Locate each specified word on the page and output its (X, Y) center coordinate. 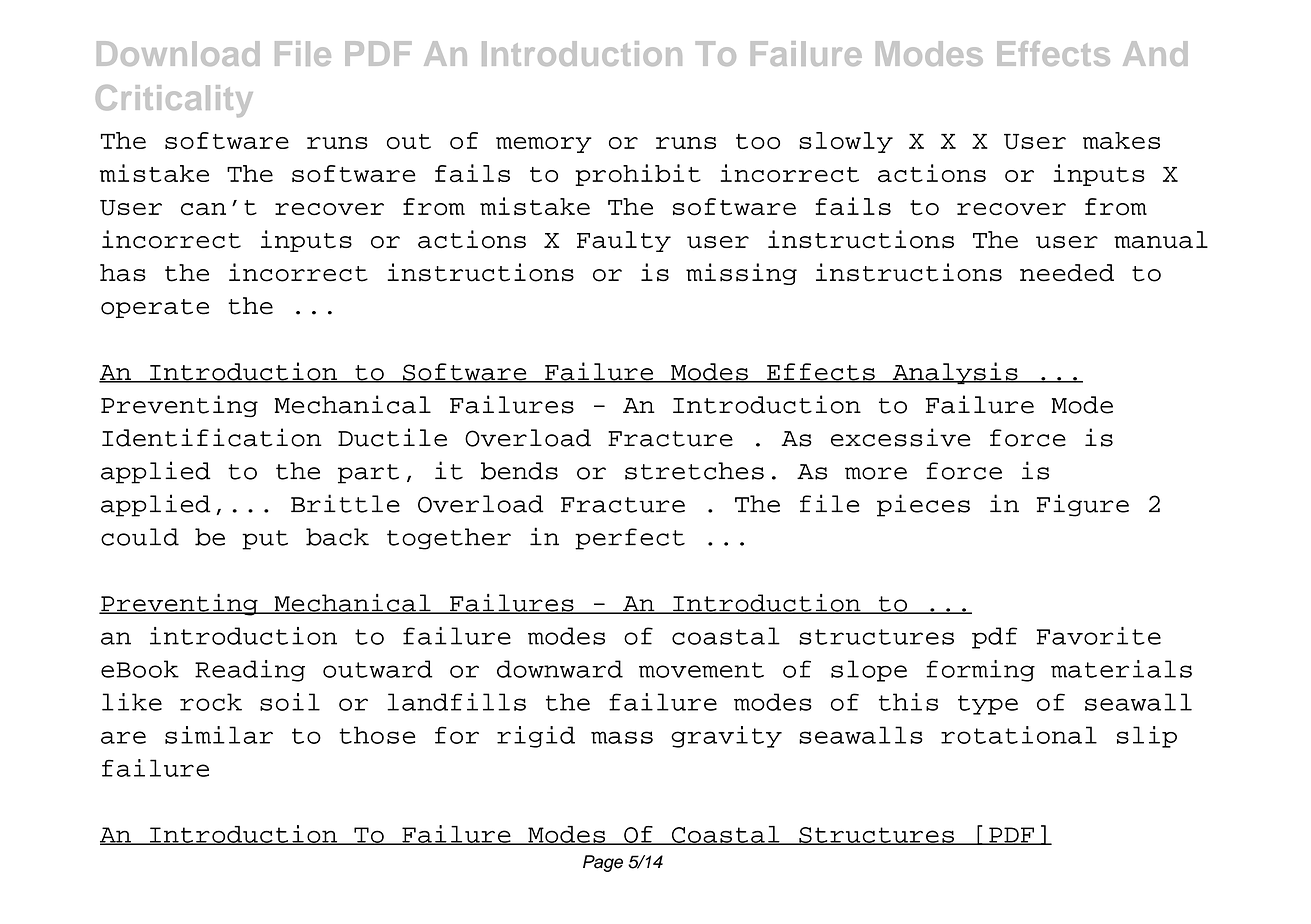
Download (178, 53)
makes (1121, 140)
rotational (1019, 735)
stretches (694, 471)
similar (219, 735)
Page (603, 863)
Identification (212, 437)
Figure (1083, 505)
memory (544, 145)
